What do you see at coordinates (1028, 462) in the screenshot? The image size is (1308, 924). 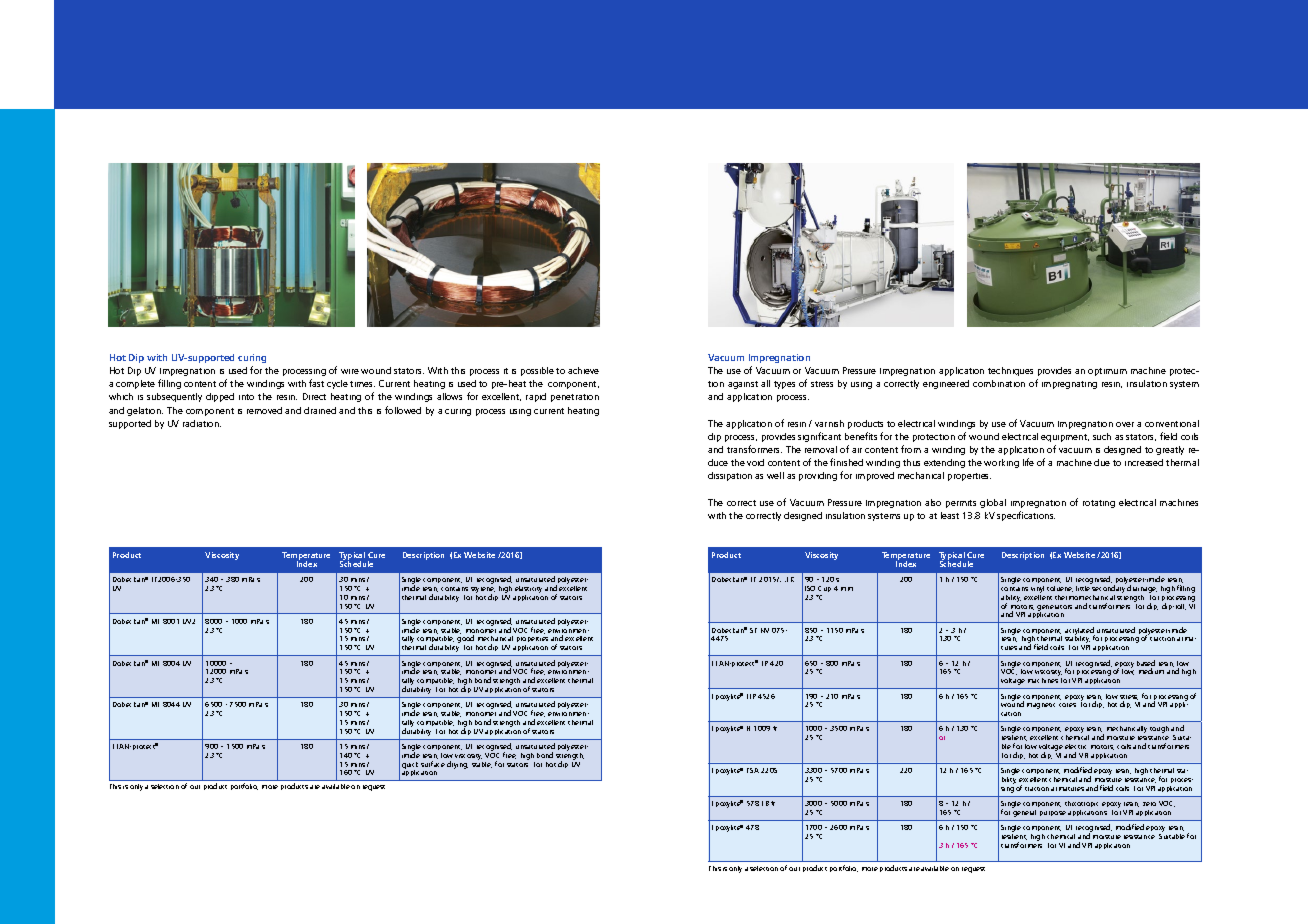 I see `life` at bounding box center [1028, 462].
